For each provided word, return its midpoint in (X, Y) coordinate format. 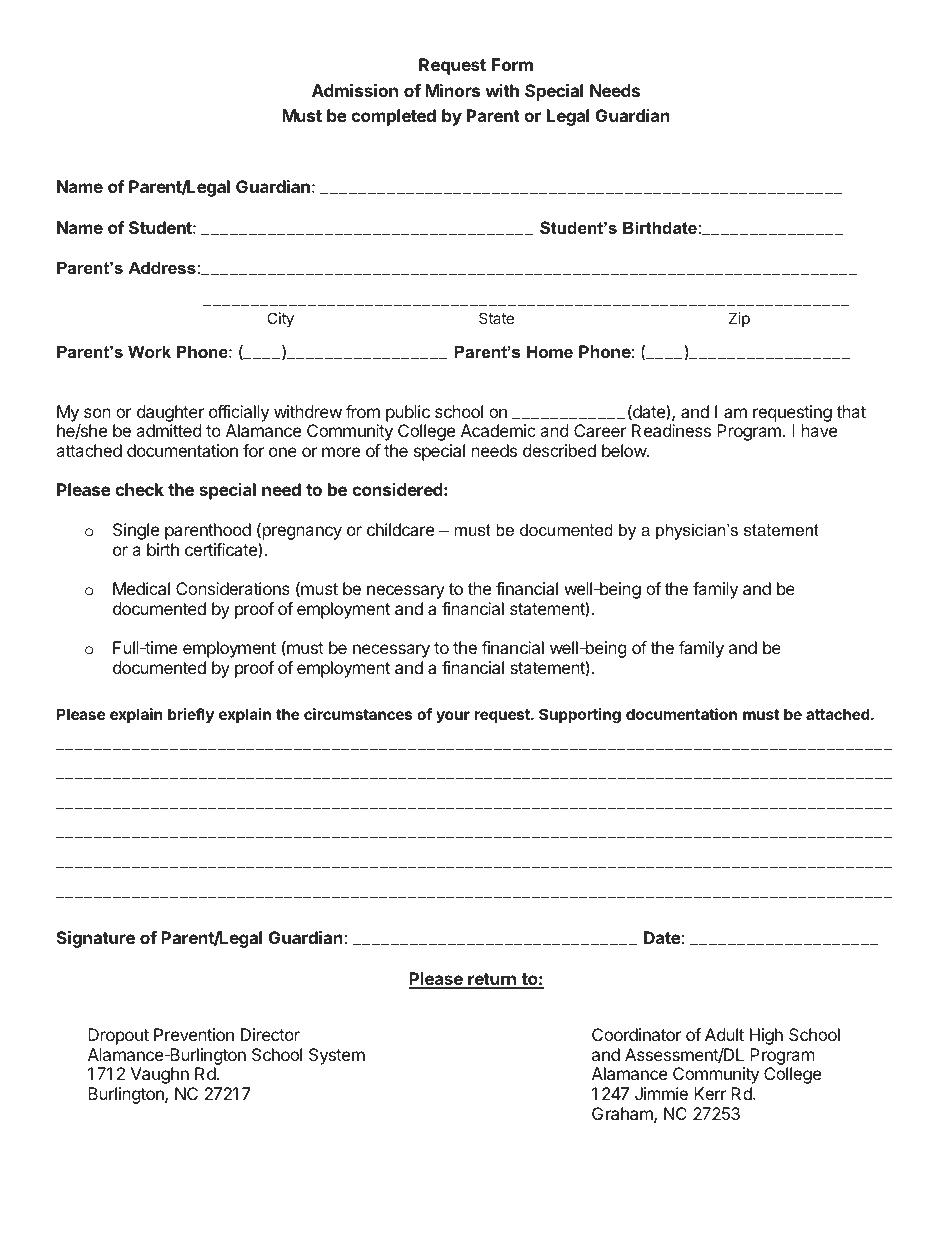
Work (149, 351)
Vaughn (160, 1075)
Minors (452, 90)
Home (550, 351)
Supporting (580, 716)
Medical (141, 588)
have (819, 430)
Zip (739, 319)
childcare (400, 529)
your (453, 717)
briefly (191, 715)
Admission (355, 90)
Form (512, 64)
